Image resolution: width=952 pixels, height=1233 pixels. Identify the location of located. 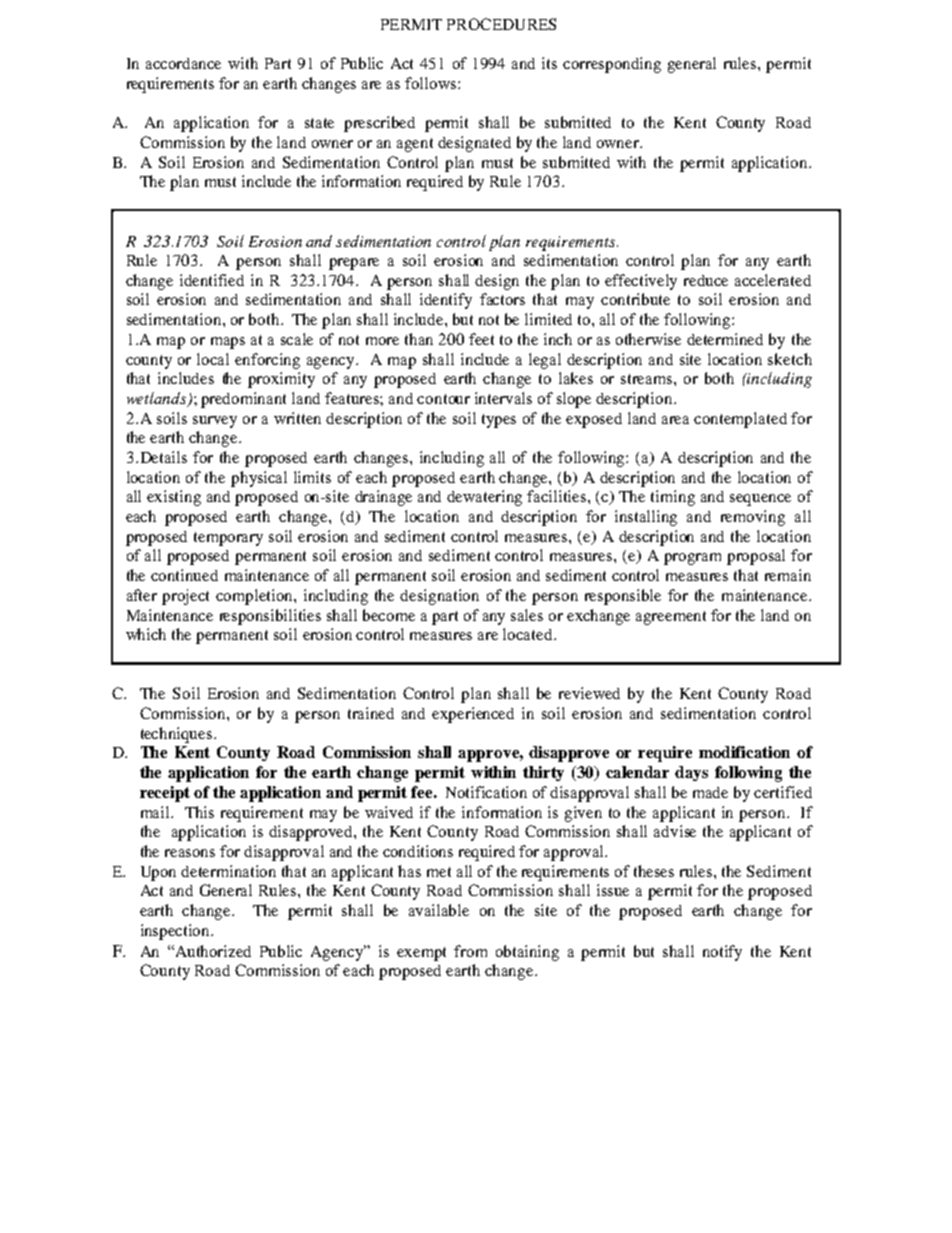
(529, 634).
